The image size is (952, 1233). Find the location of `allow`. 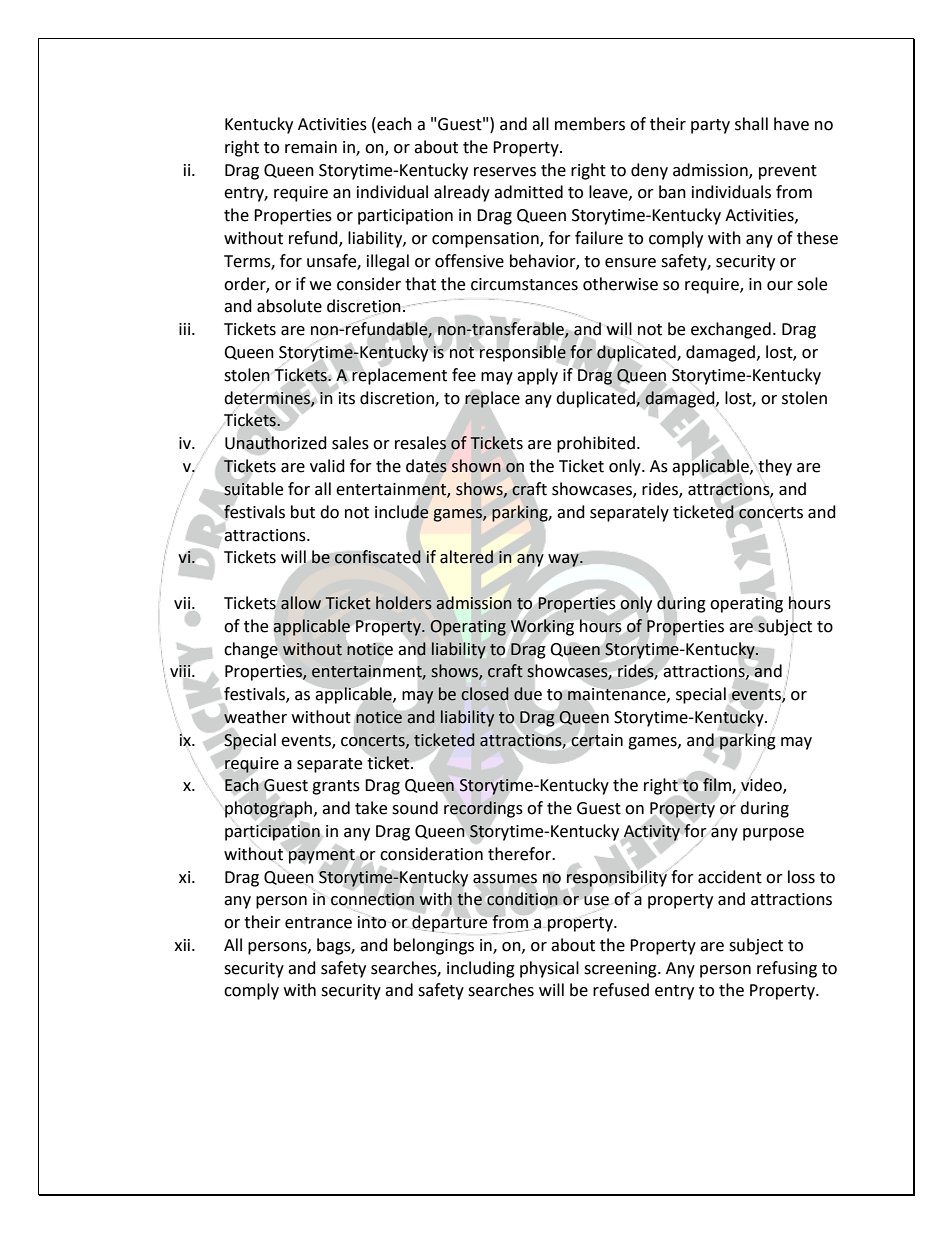

allow is located at coordinates (301, 603).
